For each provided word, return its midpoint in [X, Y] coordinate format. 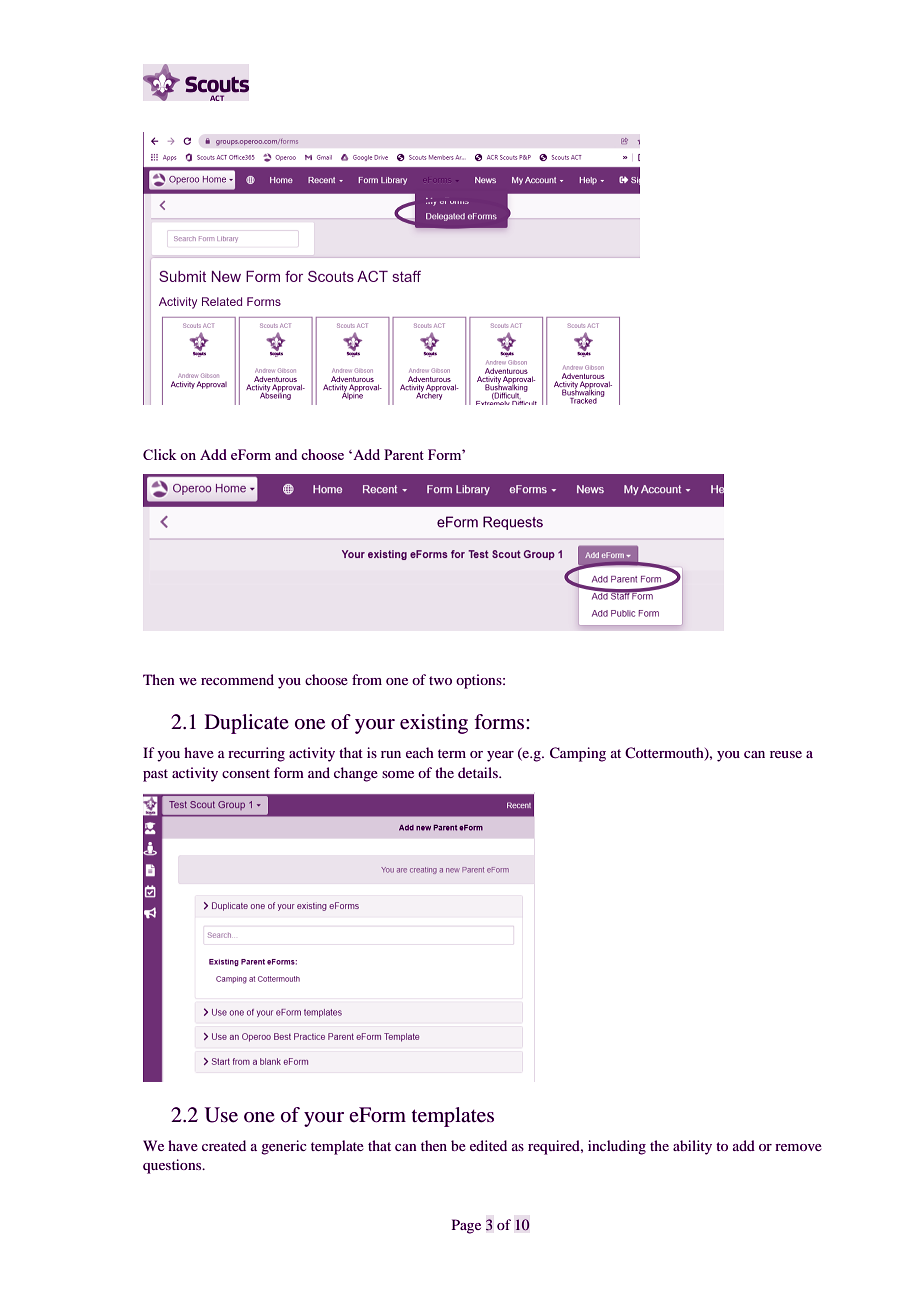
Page [466, 1226]
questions [173, 1166]
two [440, 680]
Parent [404, 454]
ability [692, 1147]
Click [160, 454]
